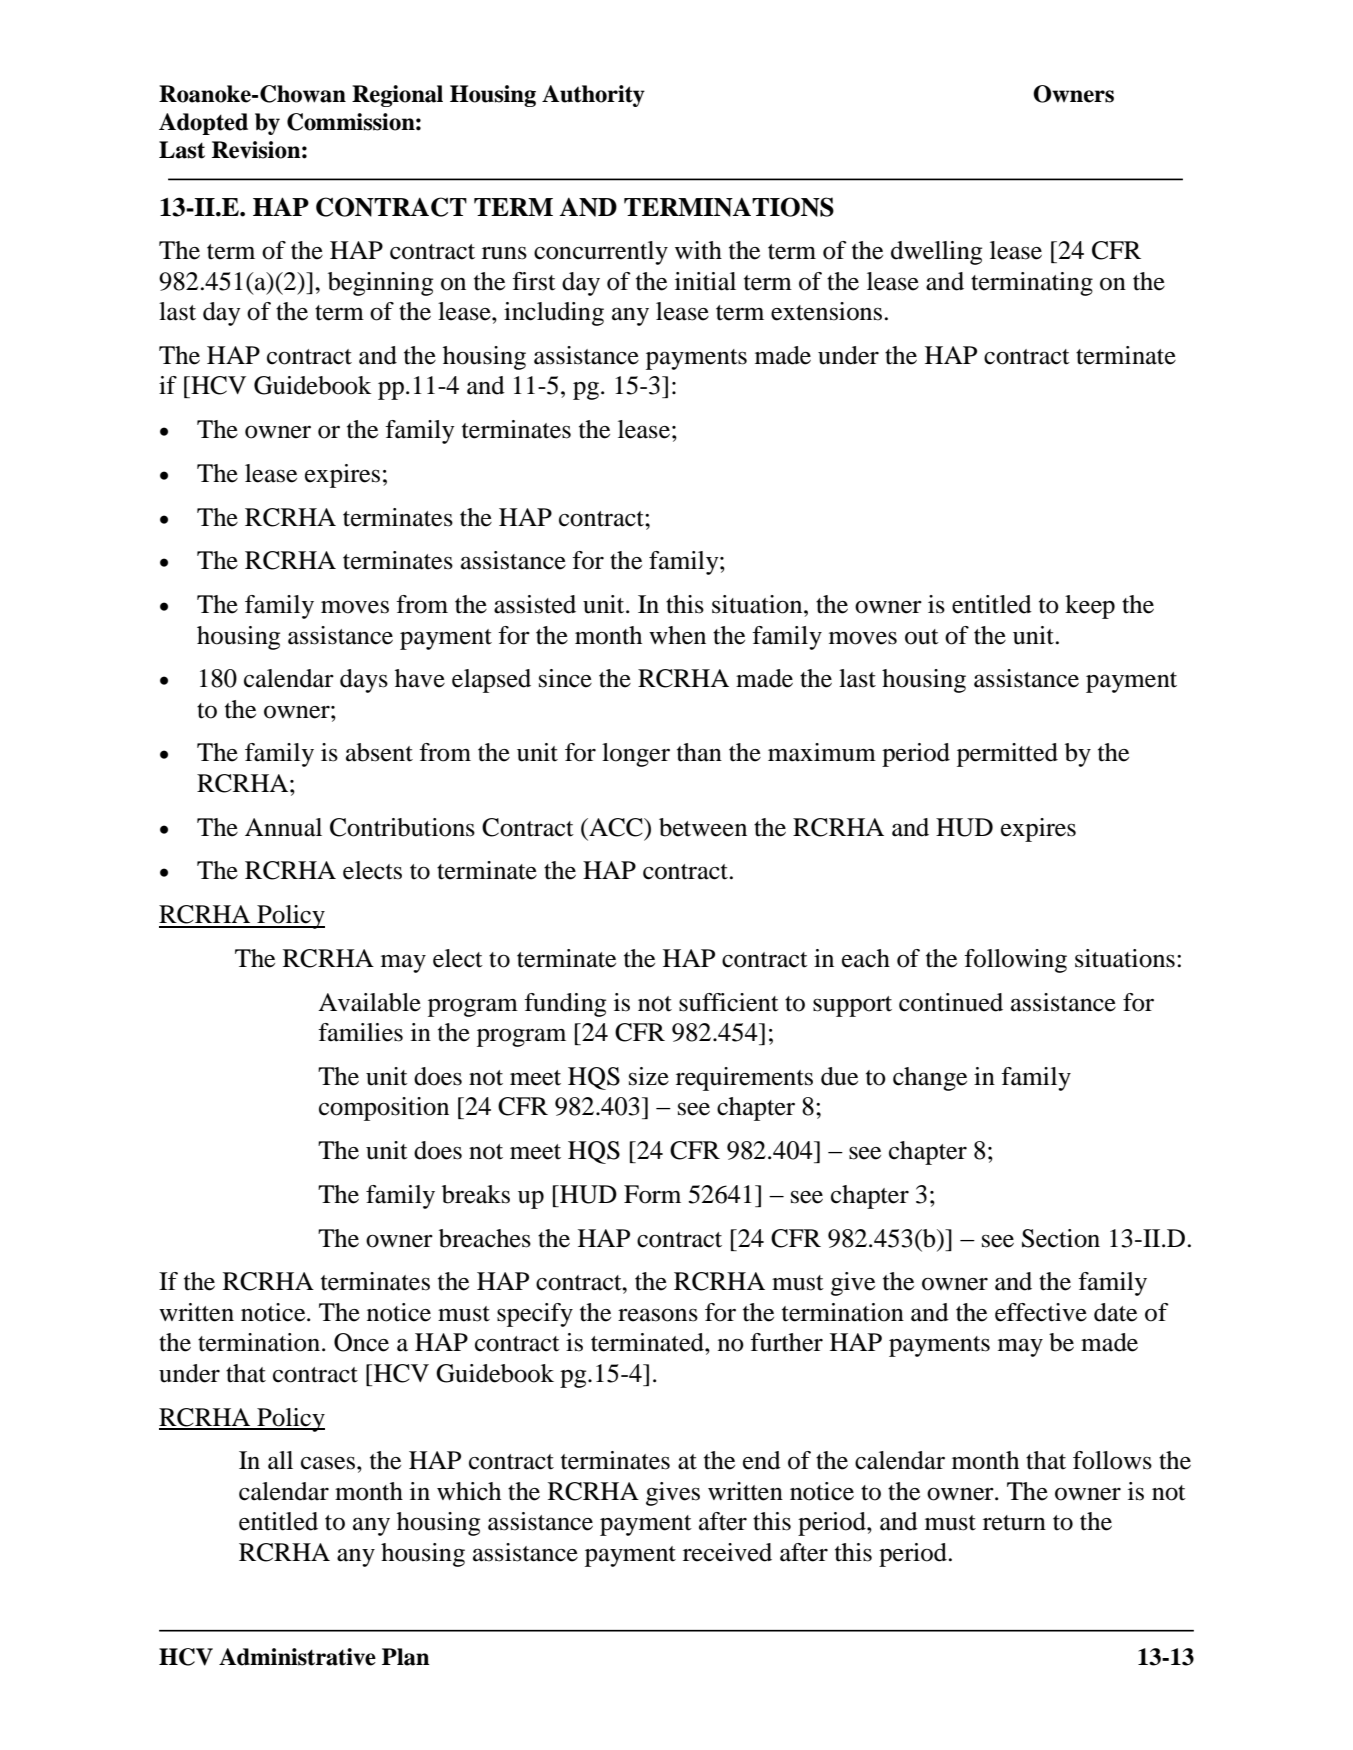  Describe the element at coordinates (283, 827) in the screenshot. I see `Annual` at that location.
